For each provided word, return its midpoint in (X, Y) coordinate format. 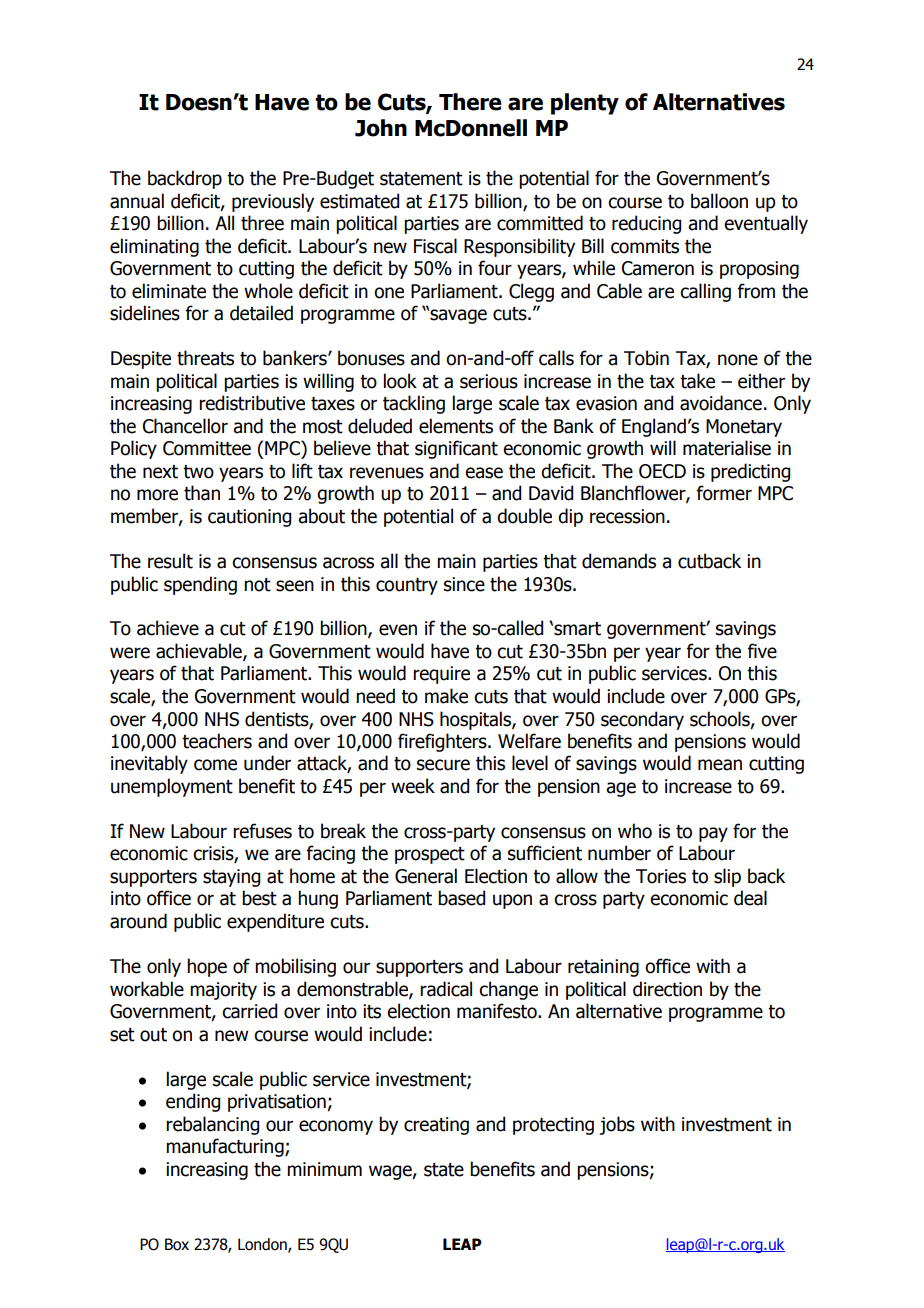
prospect (430, 855)
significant (456, 449)
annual (137, 201)
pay (713, 834)
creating (436, 1126)
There (470, 102)
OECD (662, 471)
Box (177, 1244)
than (202, 493)
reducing (646, 224)
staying (231, 878)
